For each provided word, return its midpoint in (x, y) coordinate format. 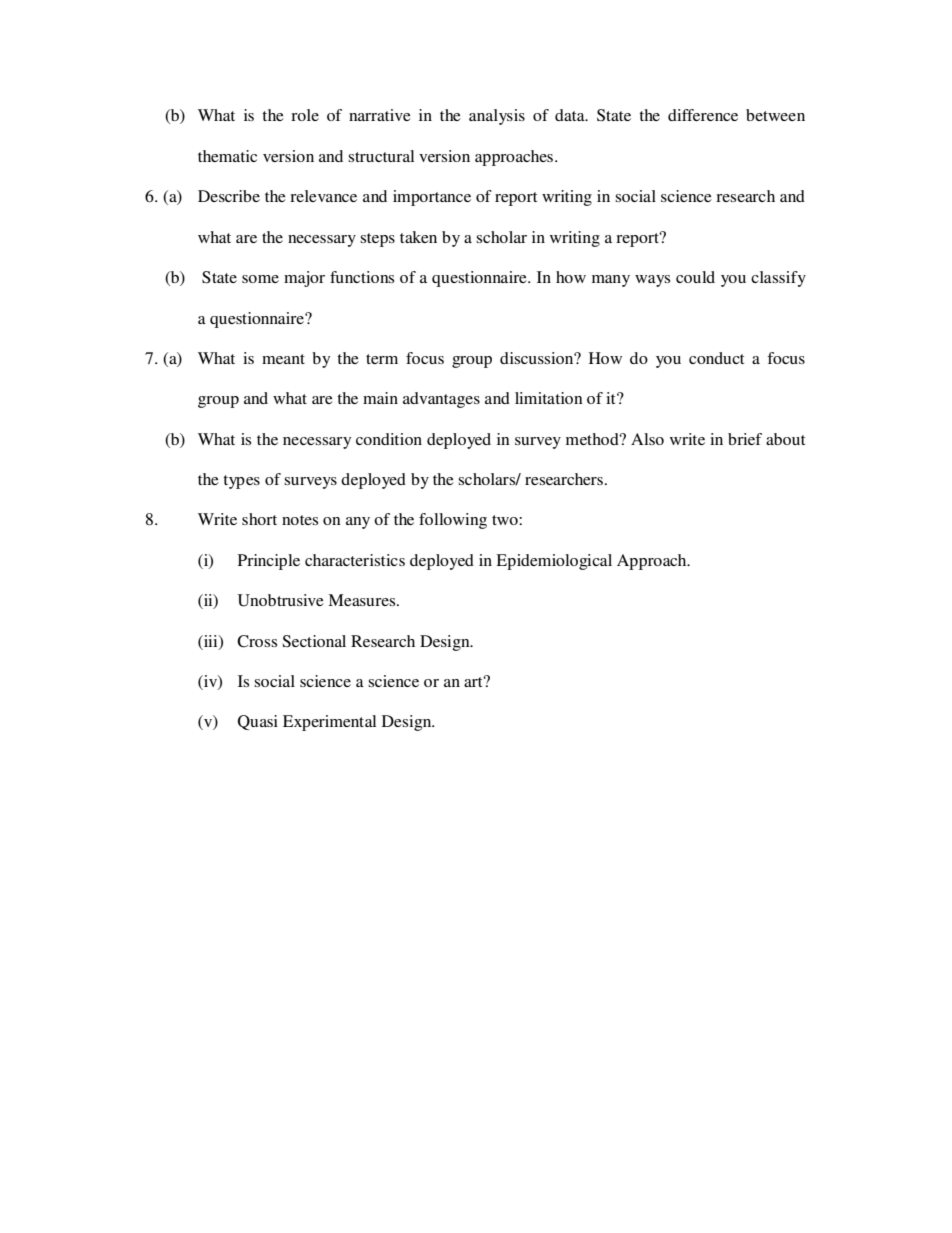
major (304, 279)
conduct (716, 358)
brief (745, 439)
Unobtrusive (281, 600)
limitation (549, 398)
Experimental (329, 723)
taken (418, 237)
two (506, 520)
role (305, 115)
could (695, 277)
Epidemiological (554, 562)
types (241, 482)
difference (703, 115)
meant (283, 359)
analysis (497, 117)
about (785, 439)
